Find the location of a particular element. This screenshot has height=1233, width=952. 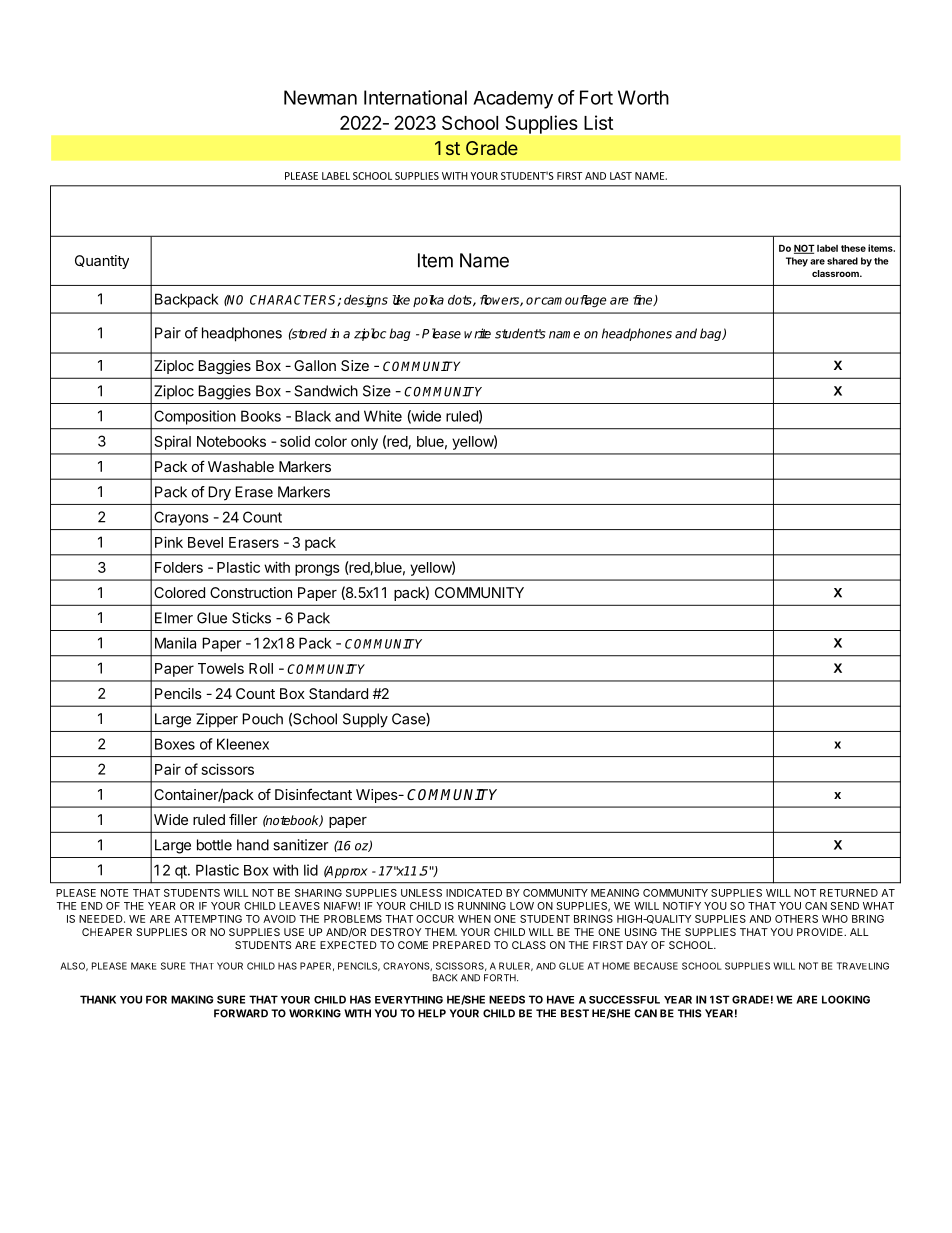

fine is located at coordinates (644, 300).
